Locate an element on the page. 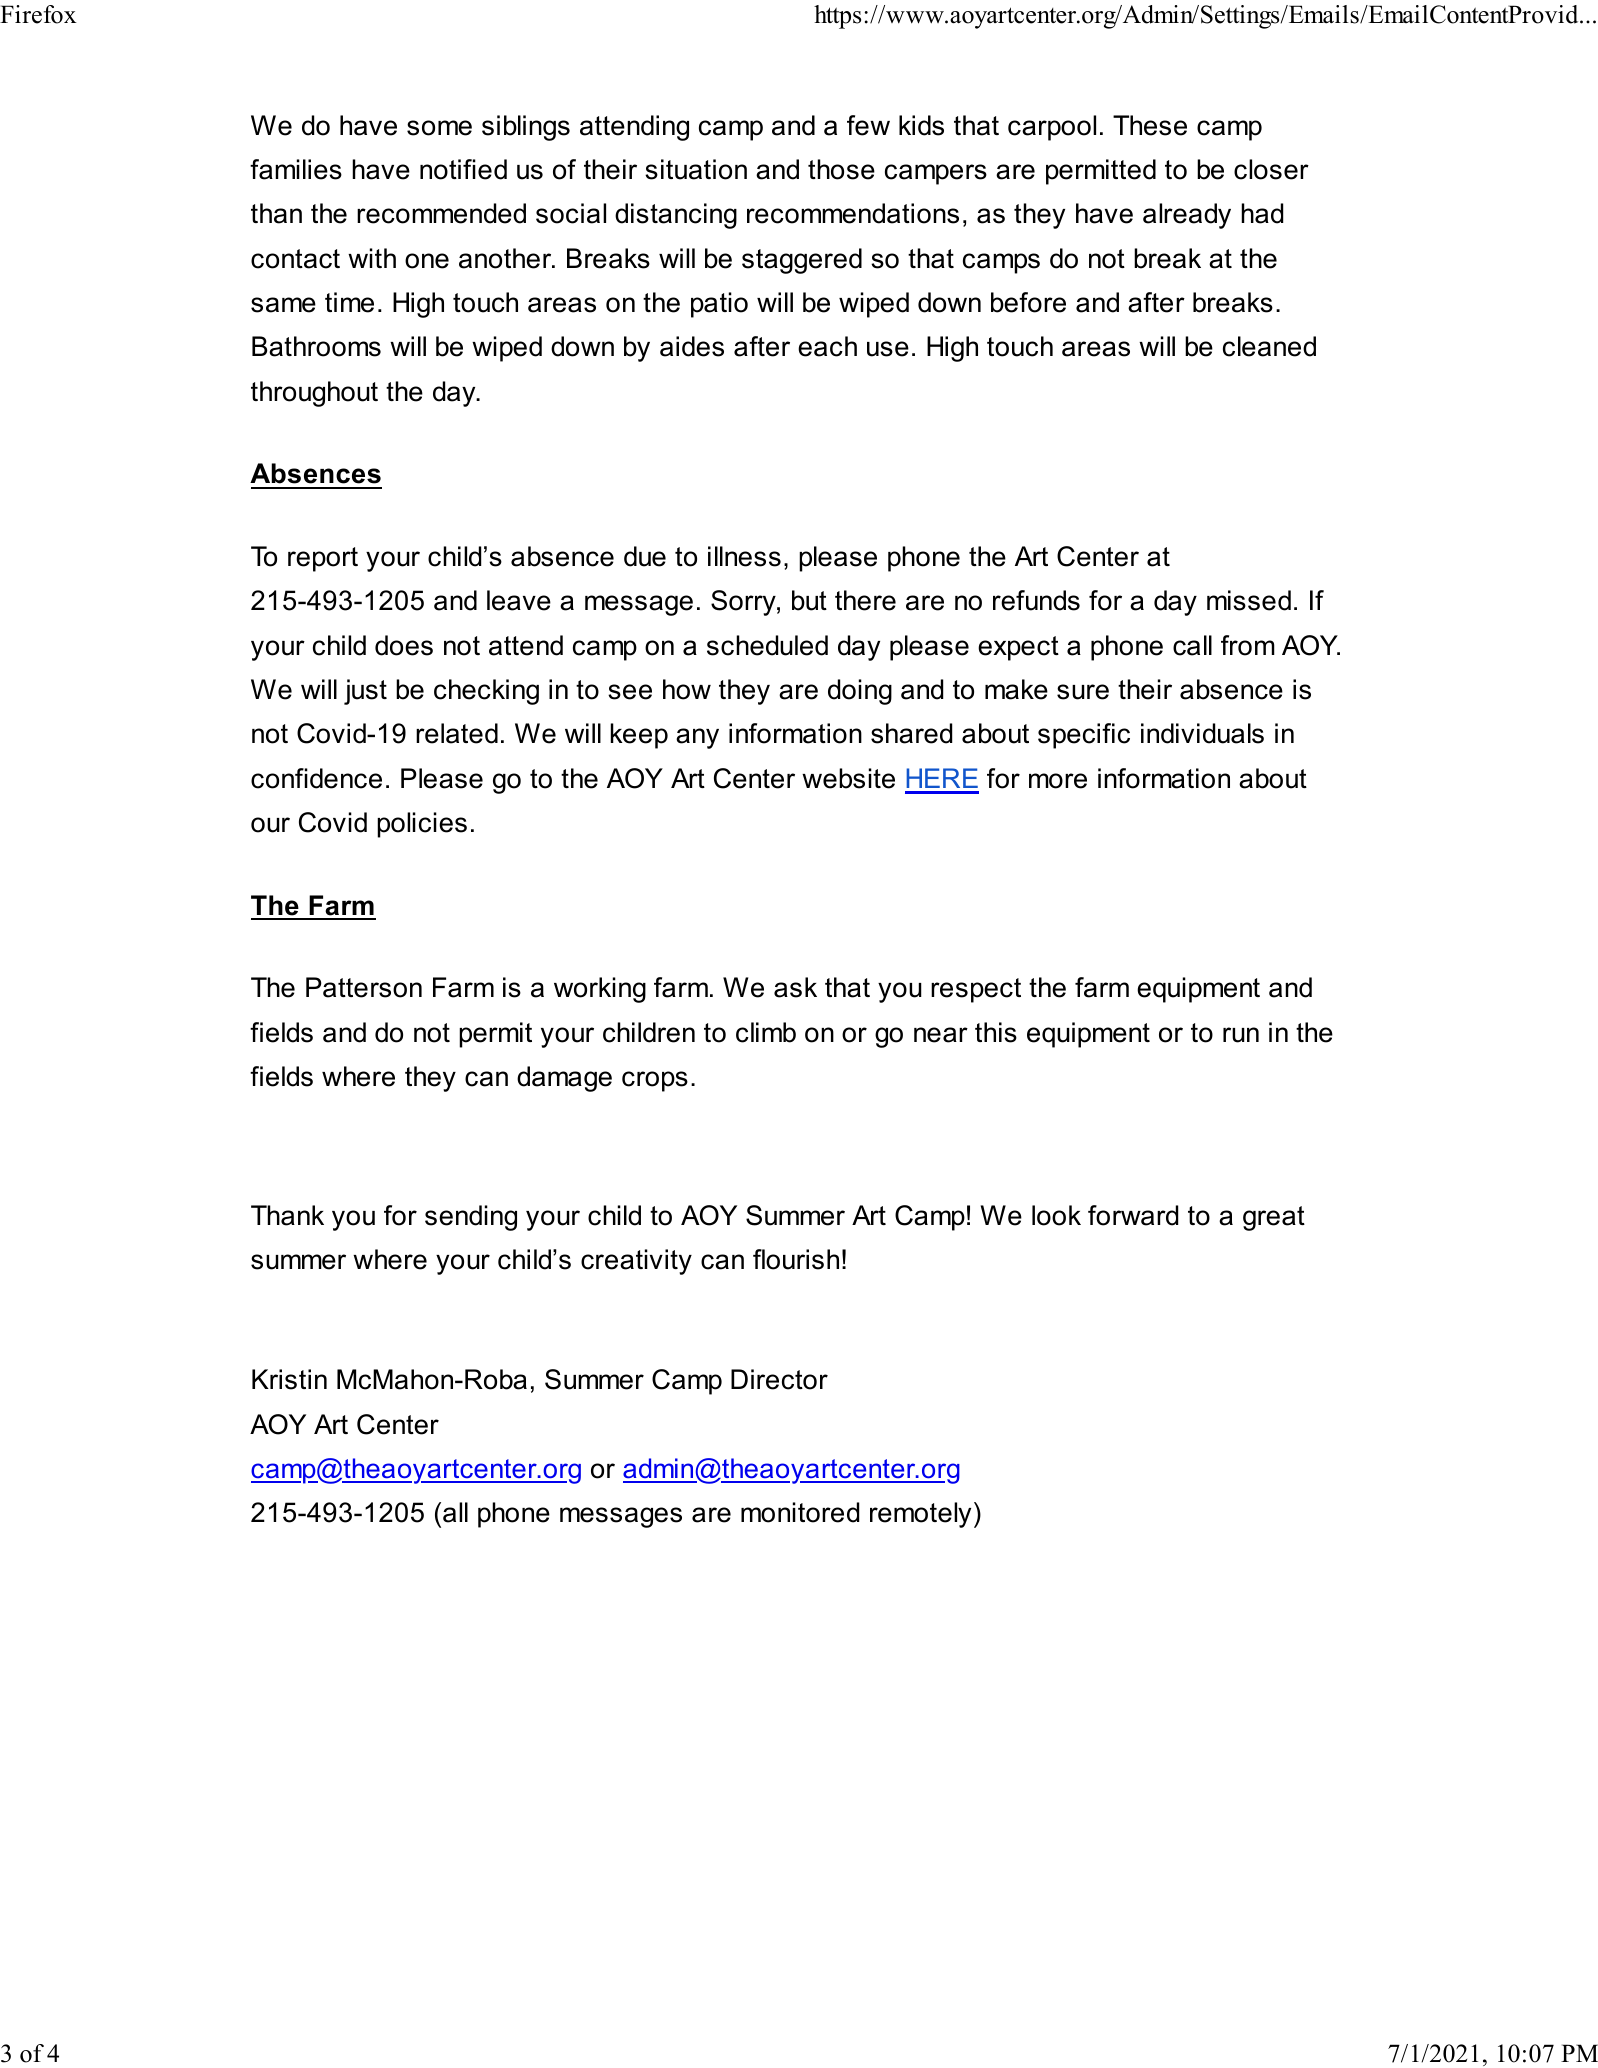 This page has width=1598, height=2068. monitored is located at coordinates (800, 1512).
